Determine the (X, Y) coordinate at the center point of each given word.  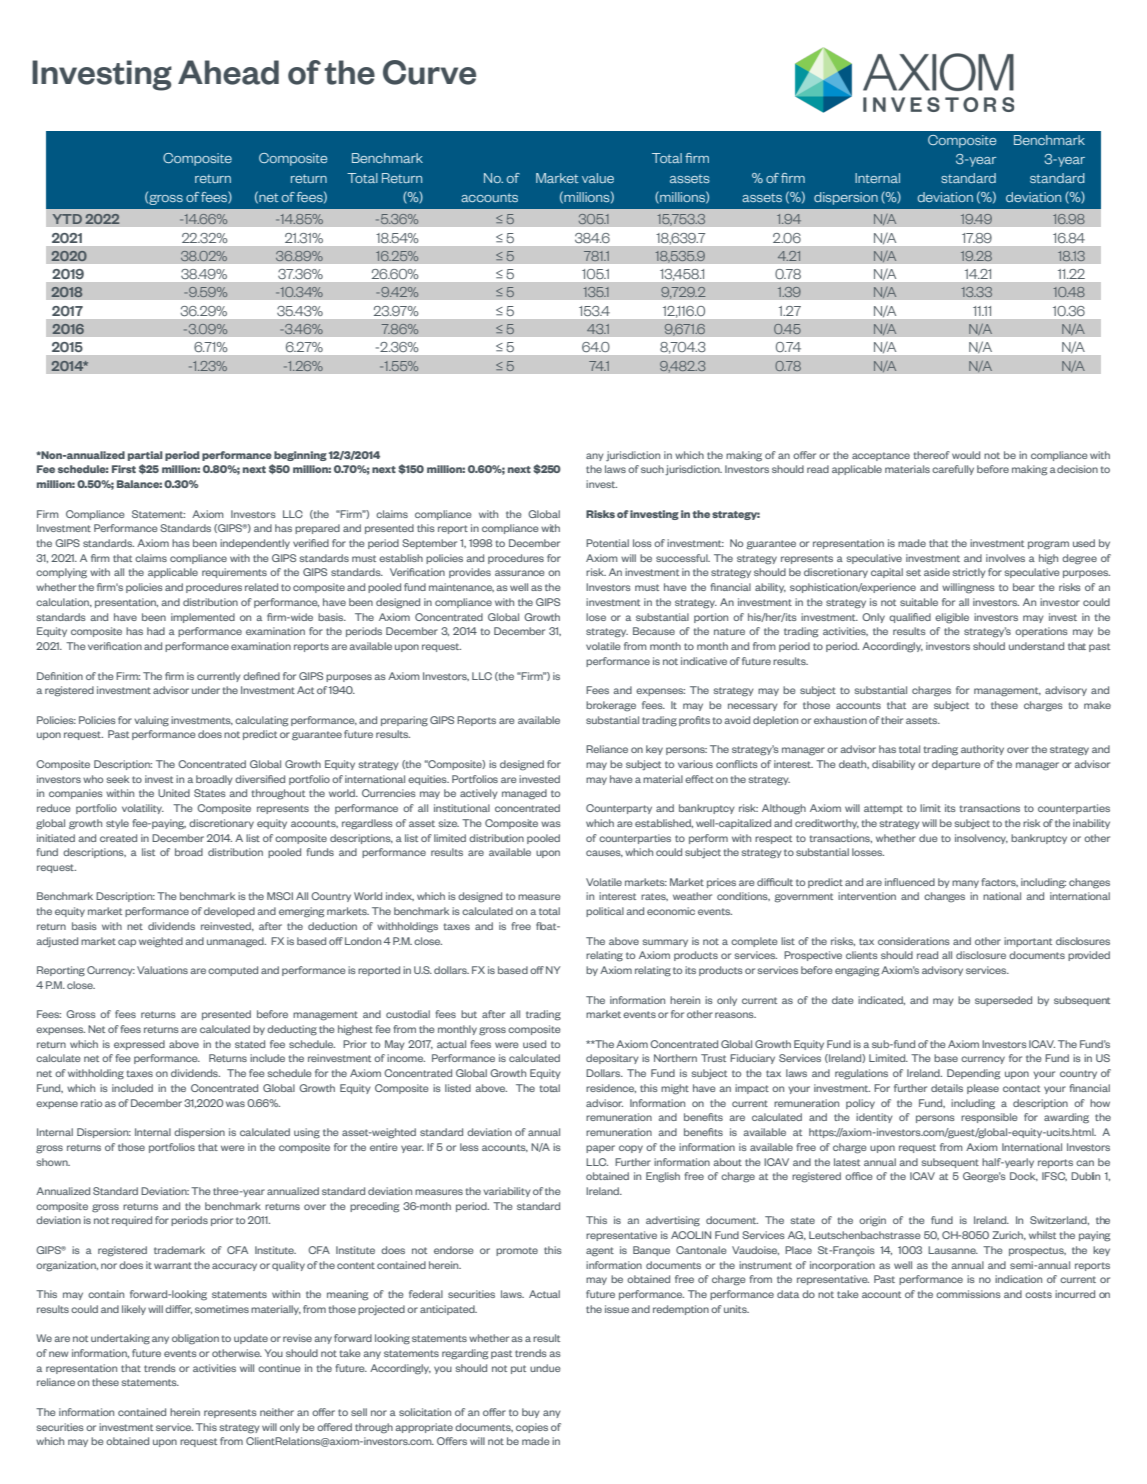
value (598, 178)
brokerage (611, 706)
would (966, 455)
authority (982, 750)
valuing (151, 721)
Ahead (228, 72)
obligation (195, 1339)
